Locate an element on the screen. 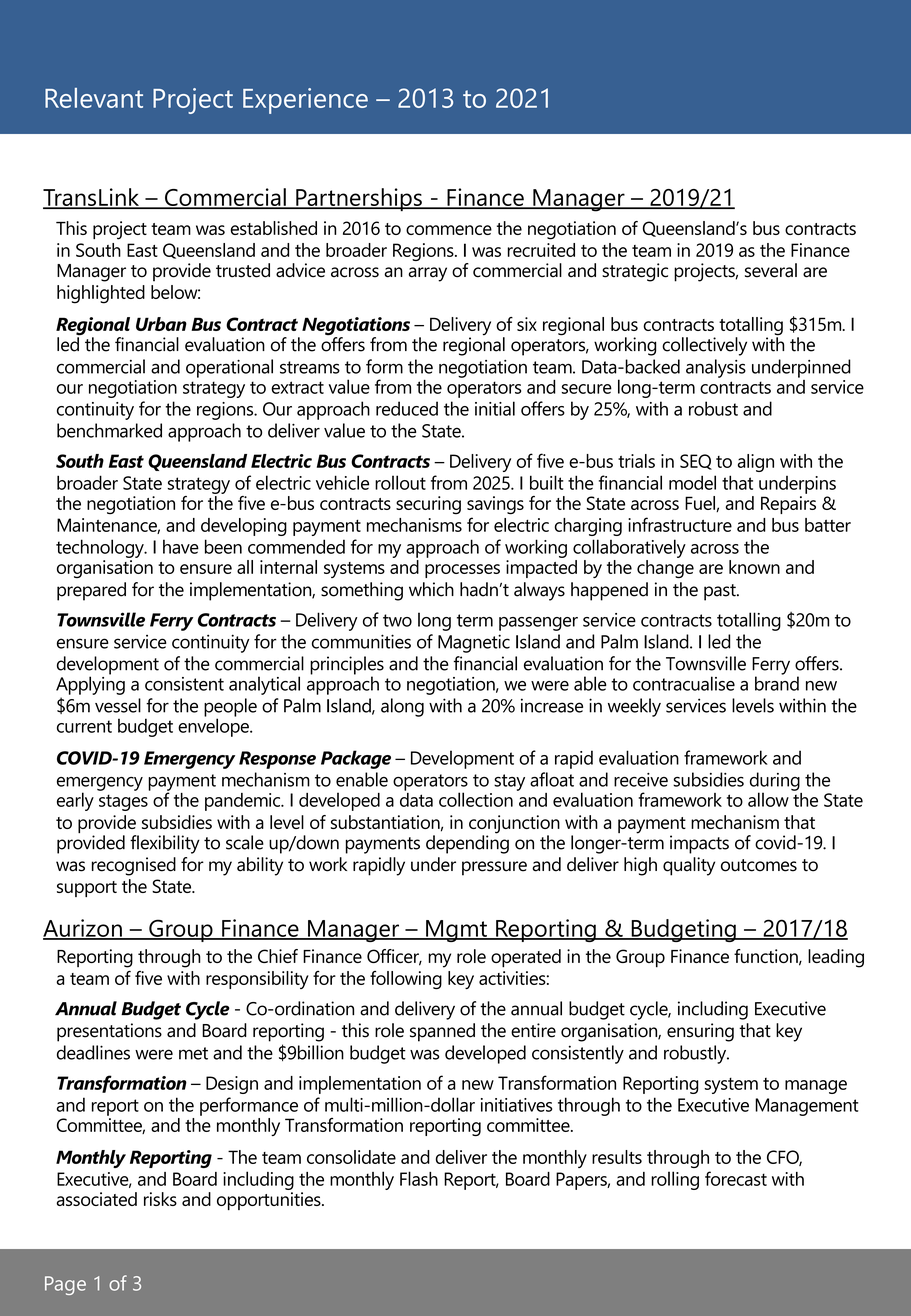 The width and height of the screenshot is (911, 1316). Relevant is located at coordinates (94, 98).
